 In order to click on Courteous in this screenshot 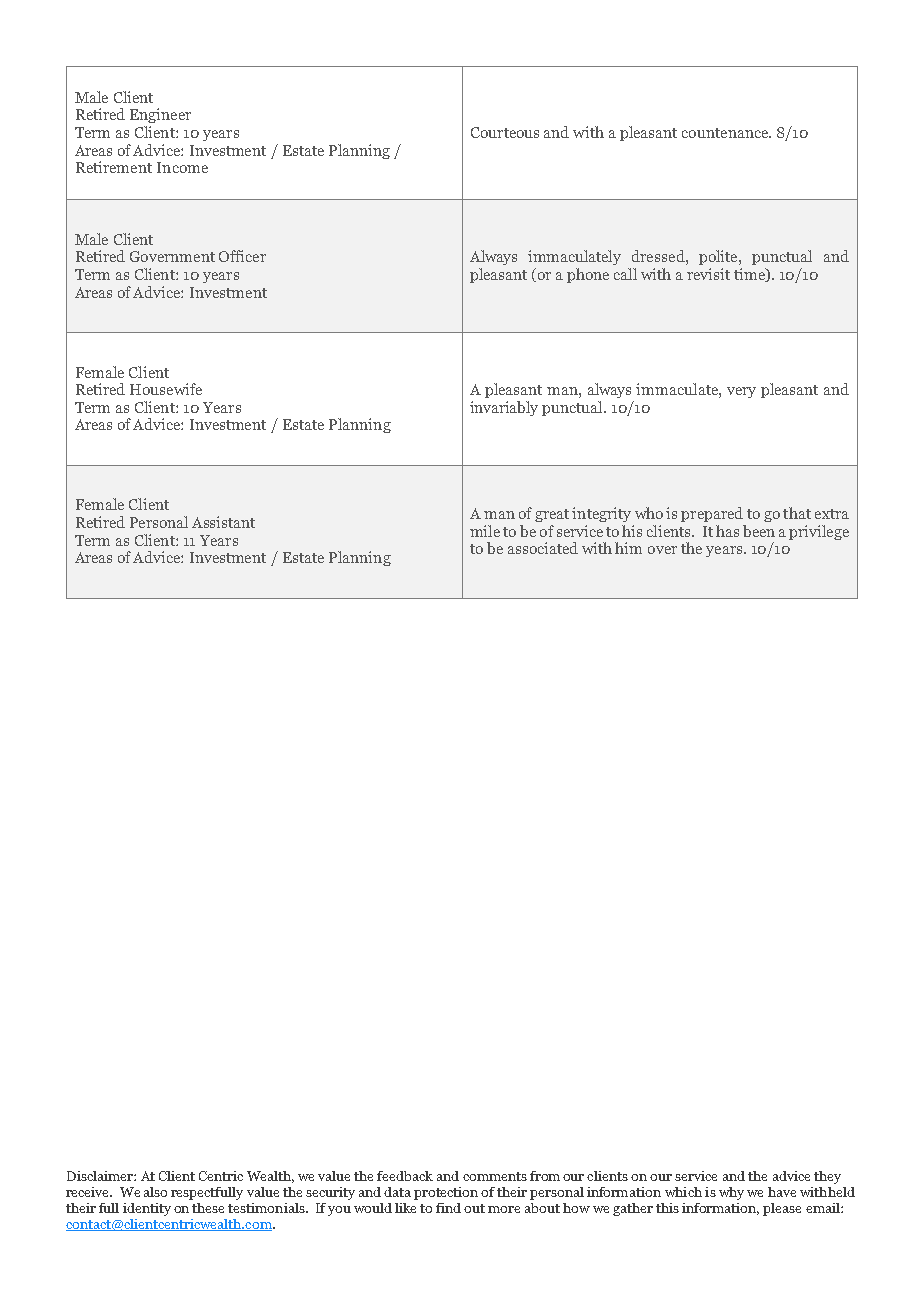, I will do `click(505, 132)`.
